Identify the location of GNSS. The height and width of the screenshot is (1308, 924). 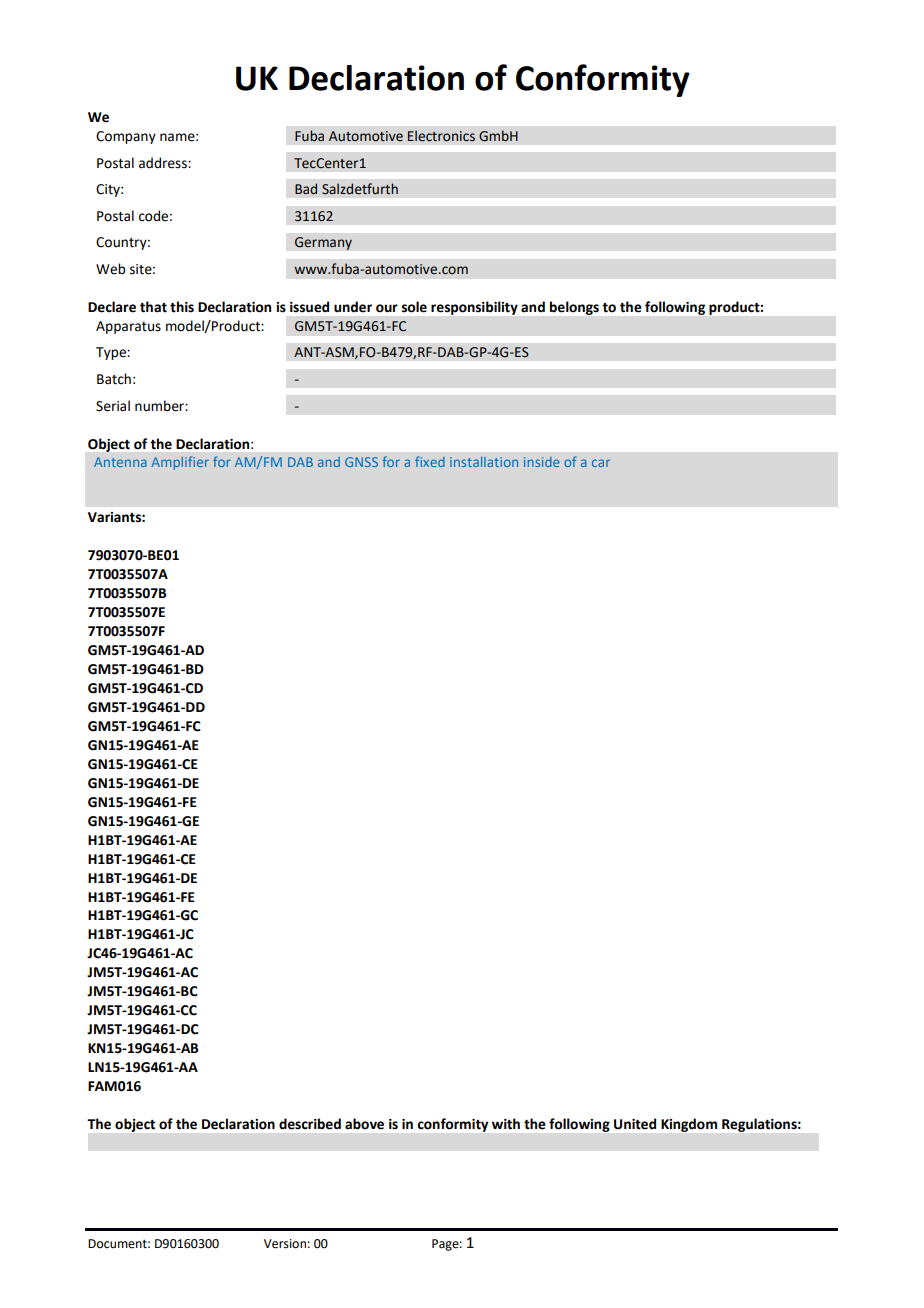
(361, 462).
